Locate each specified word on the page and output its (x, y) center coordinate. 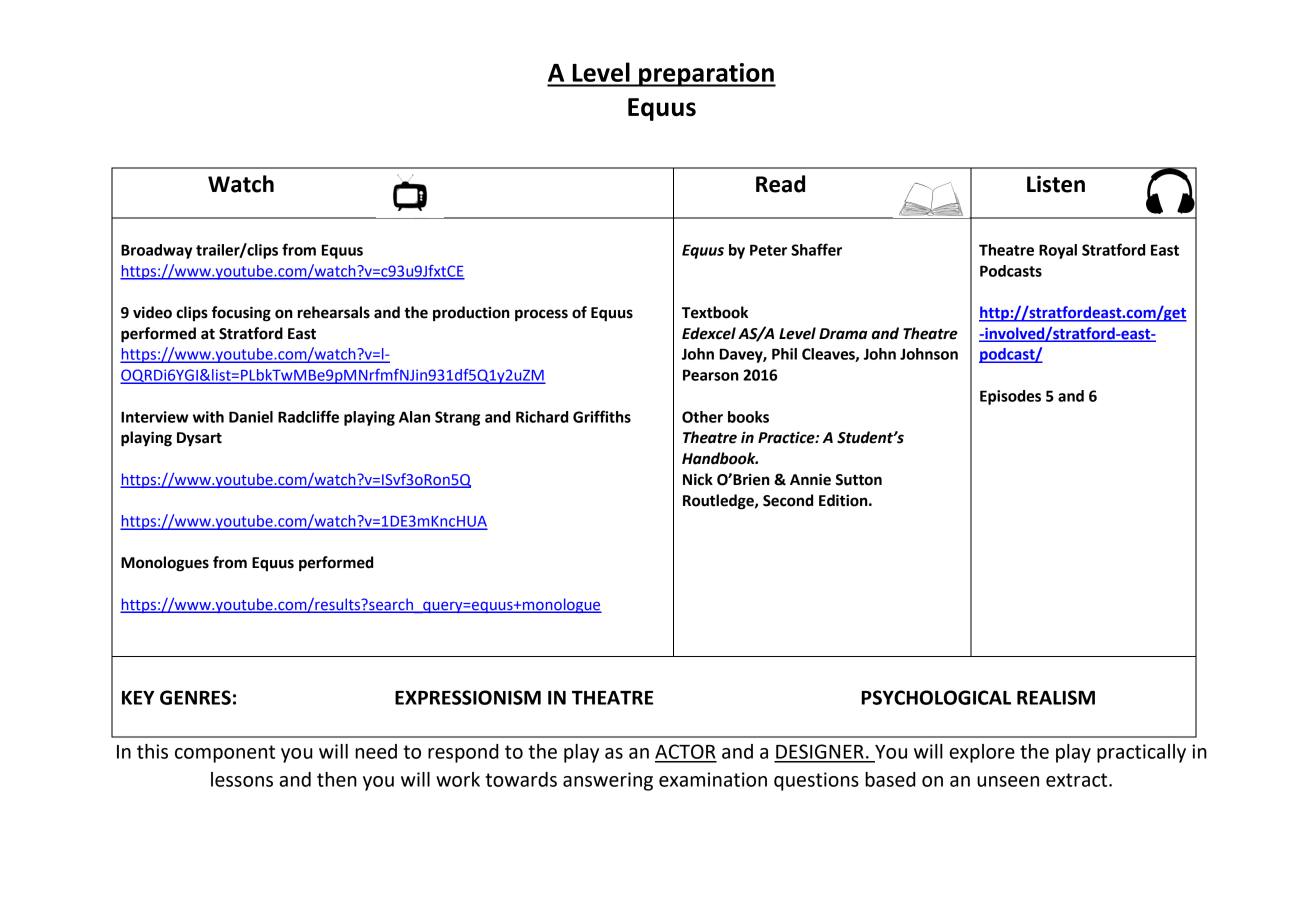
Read (780, 184)
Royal (1058, 251)
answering (608, 781)
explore (982, 753)
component (225, 754)
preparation (706, 75)
